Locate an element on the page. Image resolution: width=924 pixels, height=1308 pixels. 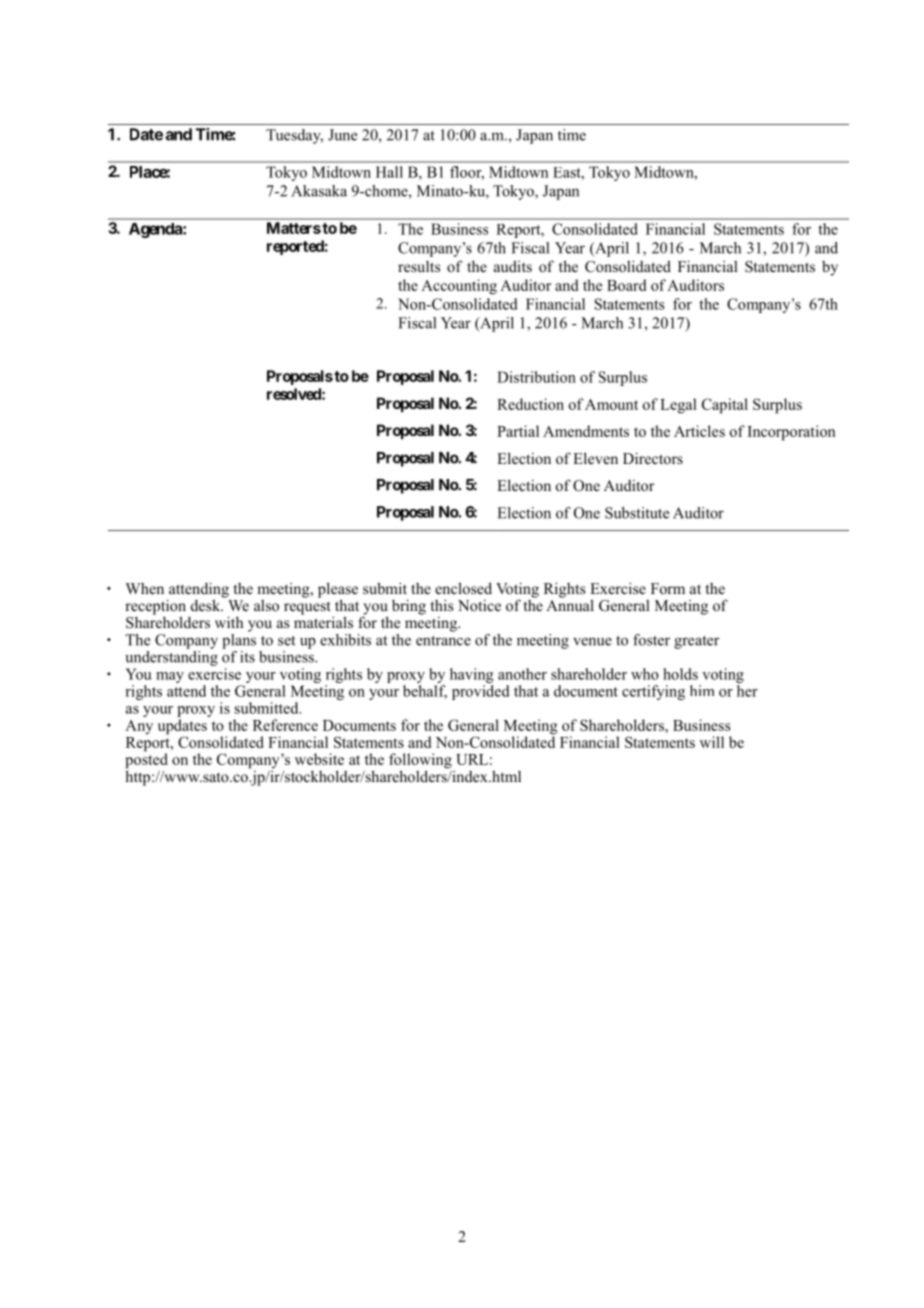
will is located at coordinates (712, 742).
